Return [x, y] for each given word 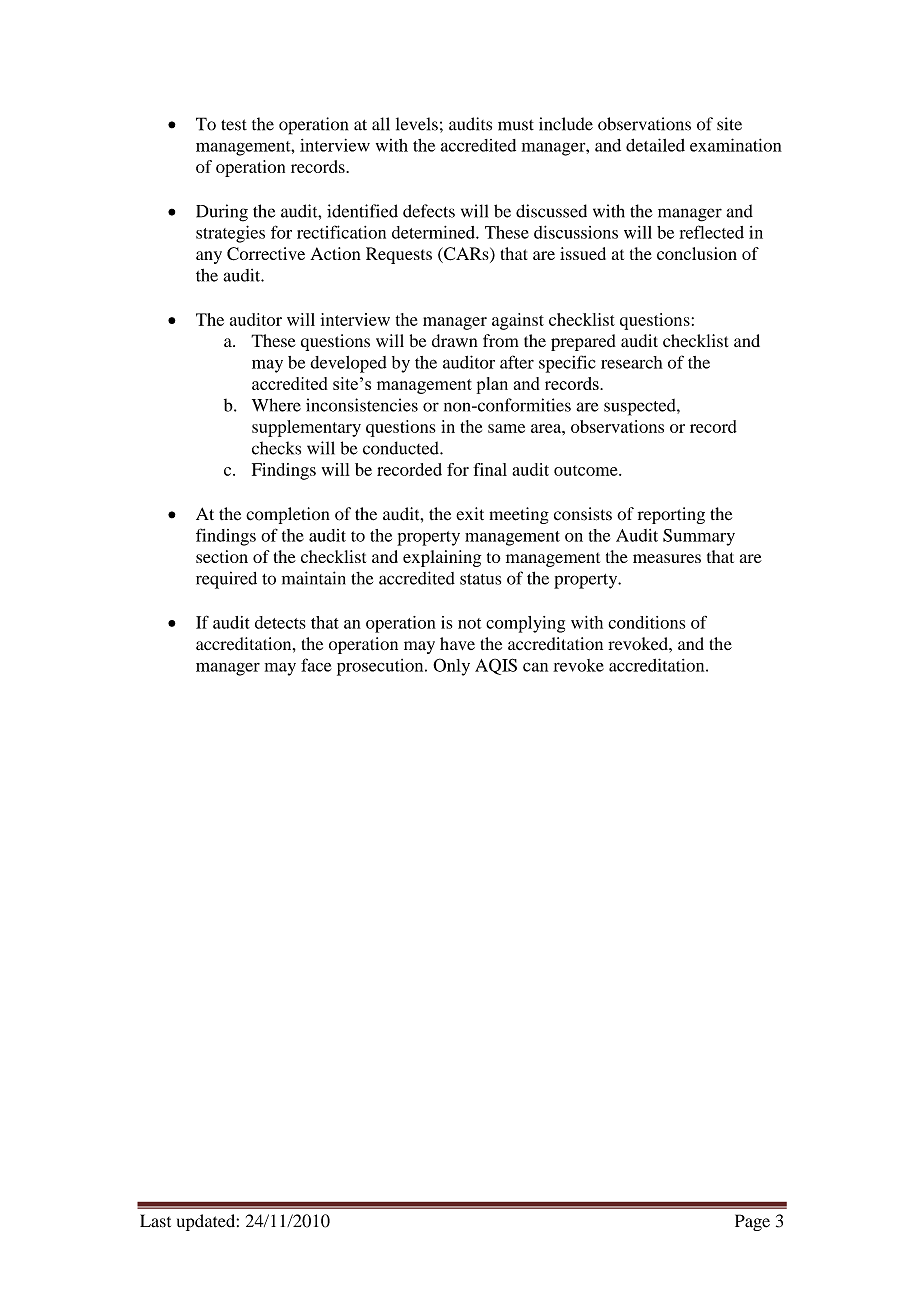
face [316, 665]
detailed [655, 145]
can [535, 667]
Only [451, 667]
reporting [671, 515]
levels [417, 124]
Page [752, 1222]
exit [470, 514]
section [222, 556]
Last [155, 1221]
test [234, 125]
